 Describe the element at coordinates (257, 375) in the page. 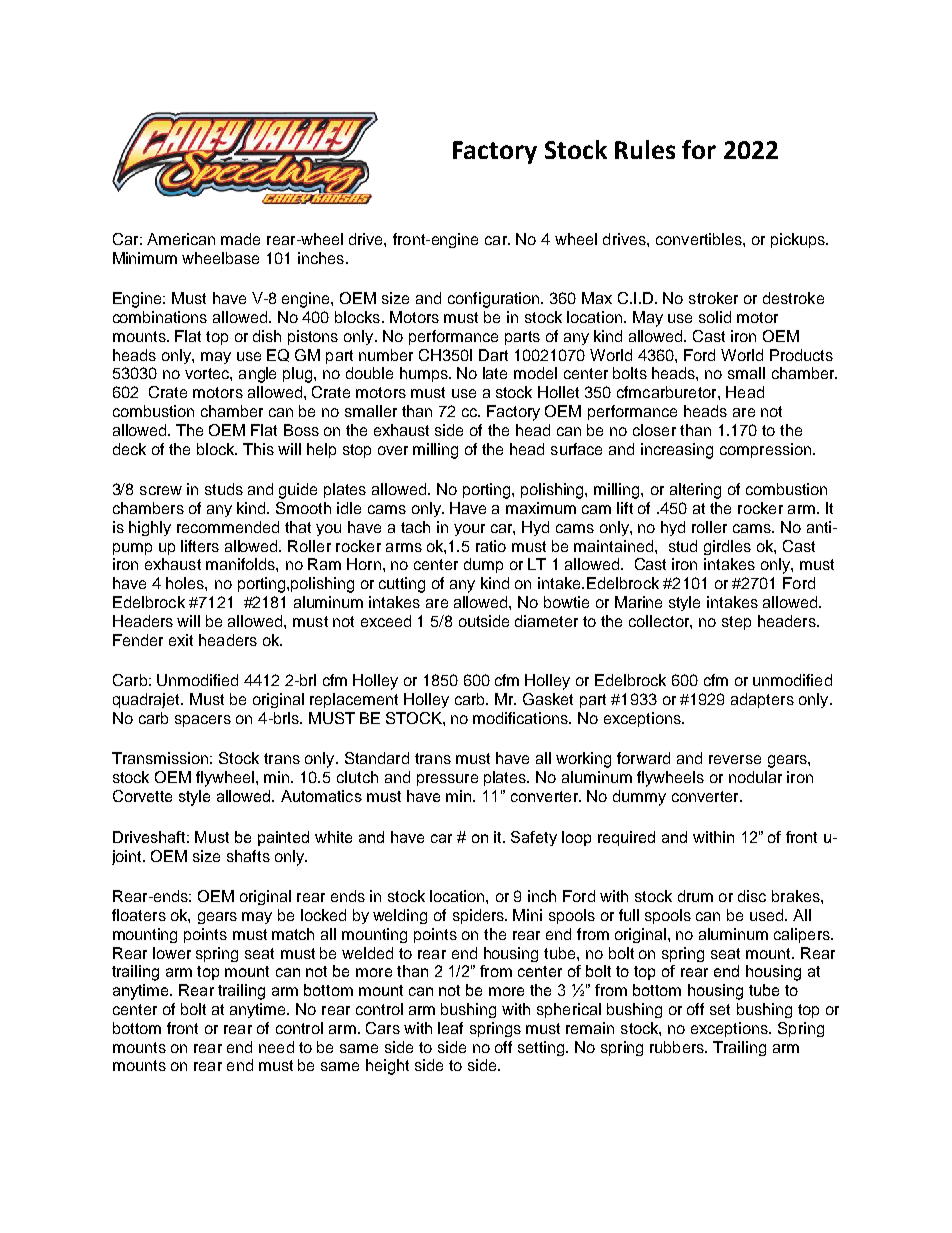

I see `angle` at that location.
